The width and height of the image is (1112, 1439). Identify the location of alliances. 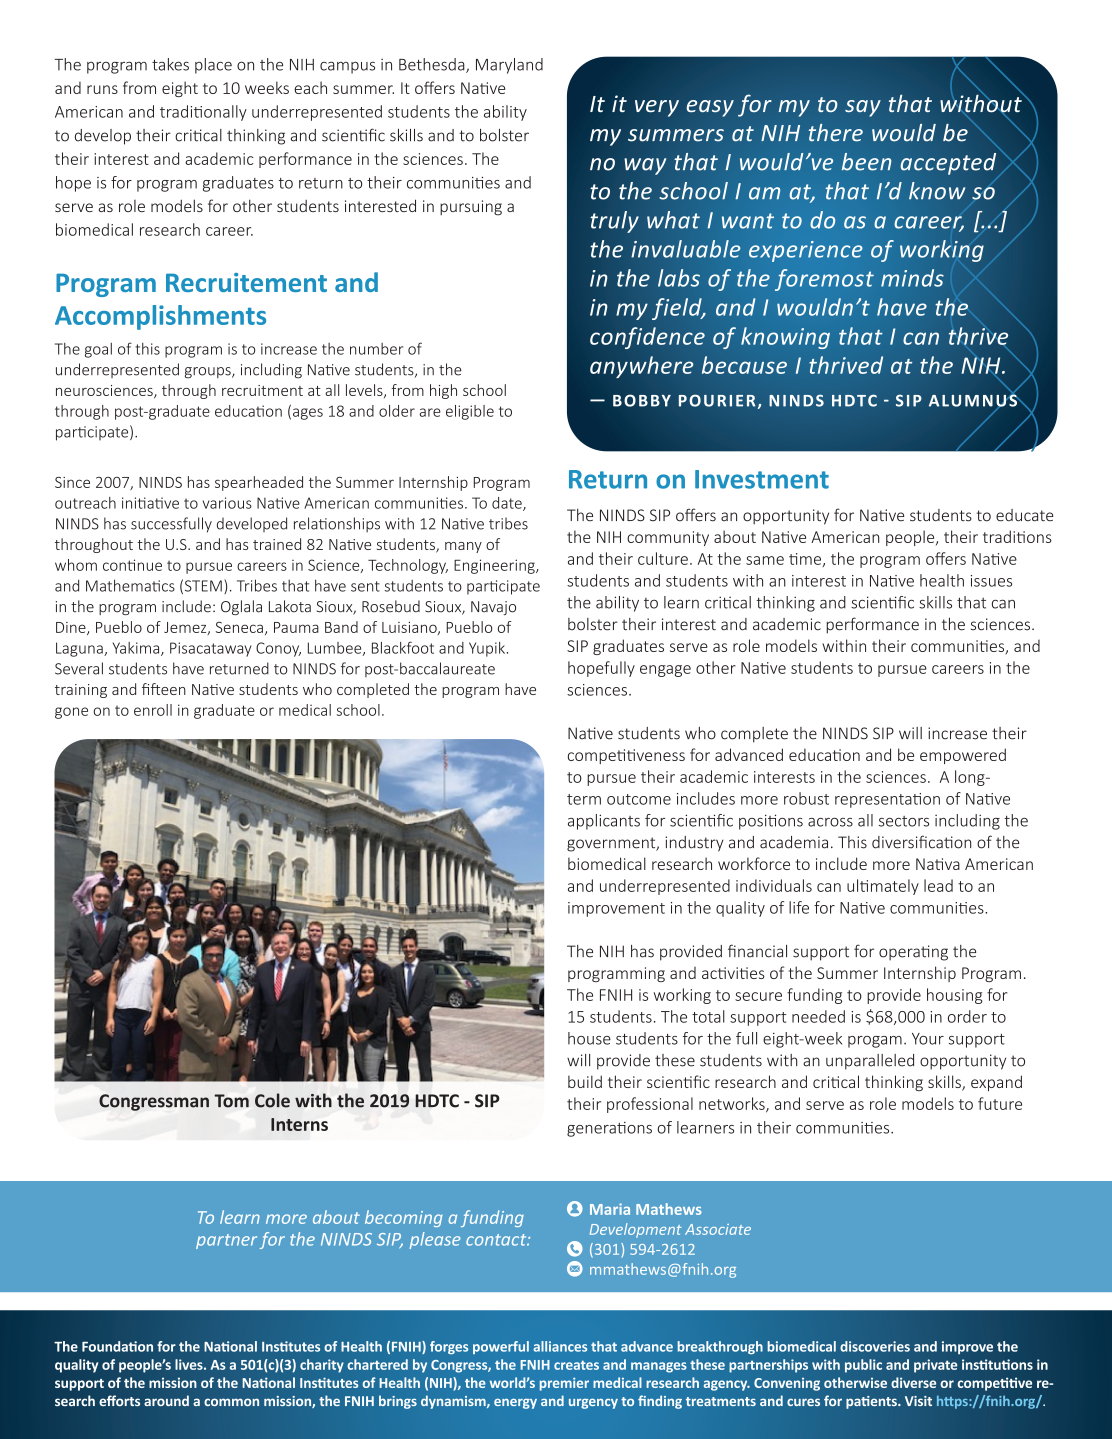
(560, 1346).
